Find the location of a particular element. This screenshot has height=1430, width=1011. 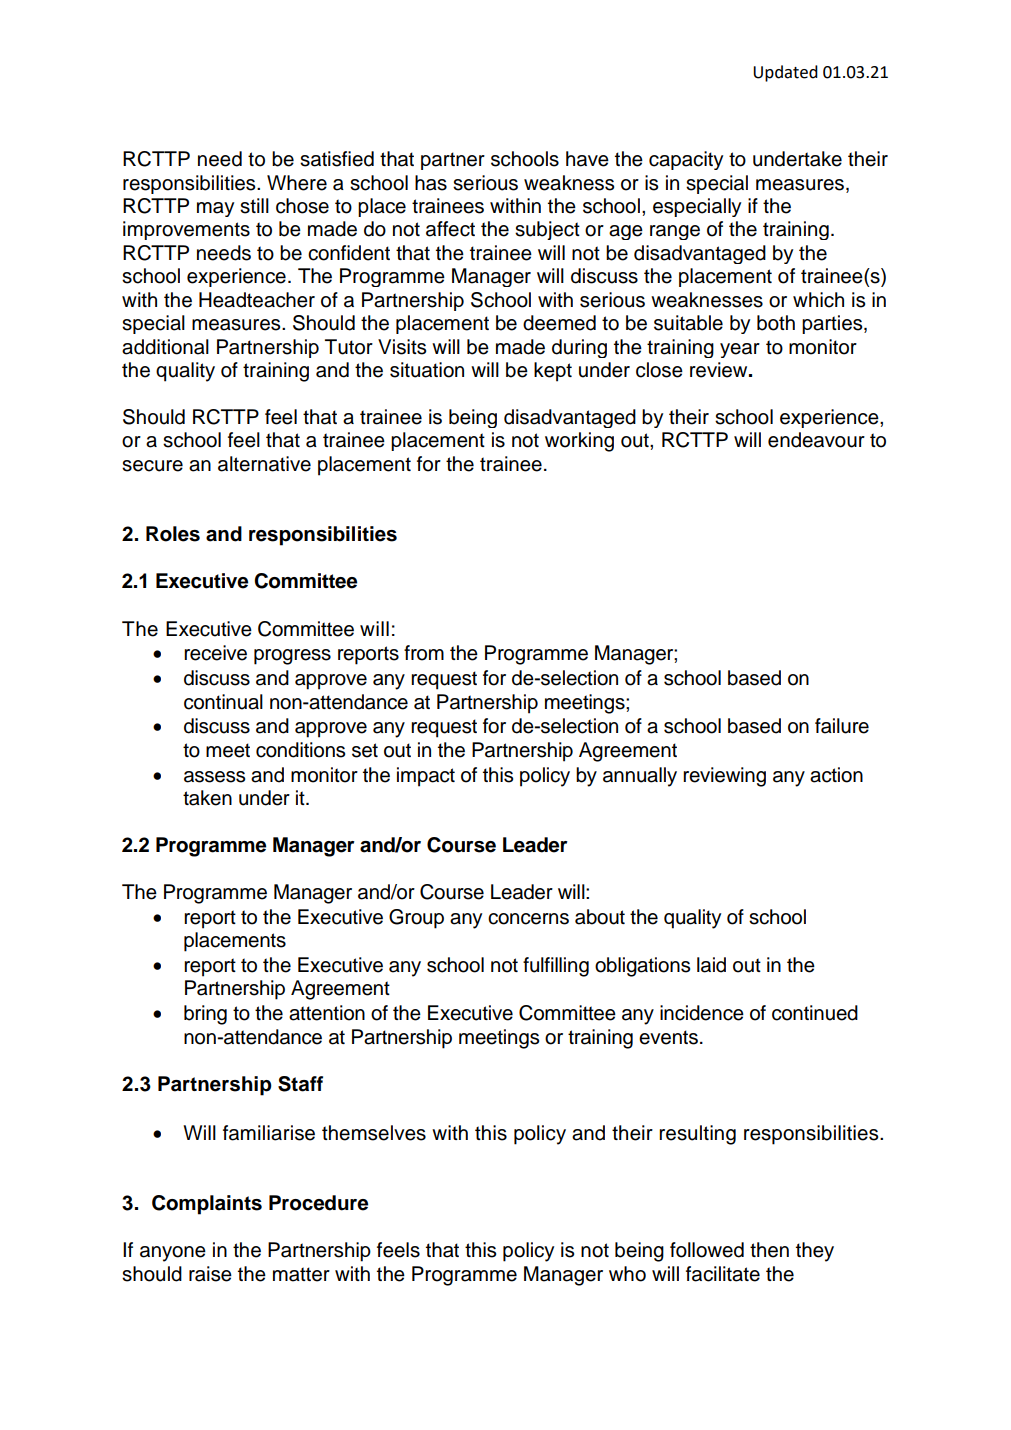

Complaints is located at coordinates (207, 1205).
